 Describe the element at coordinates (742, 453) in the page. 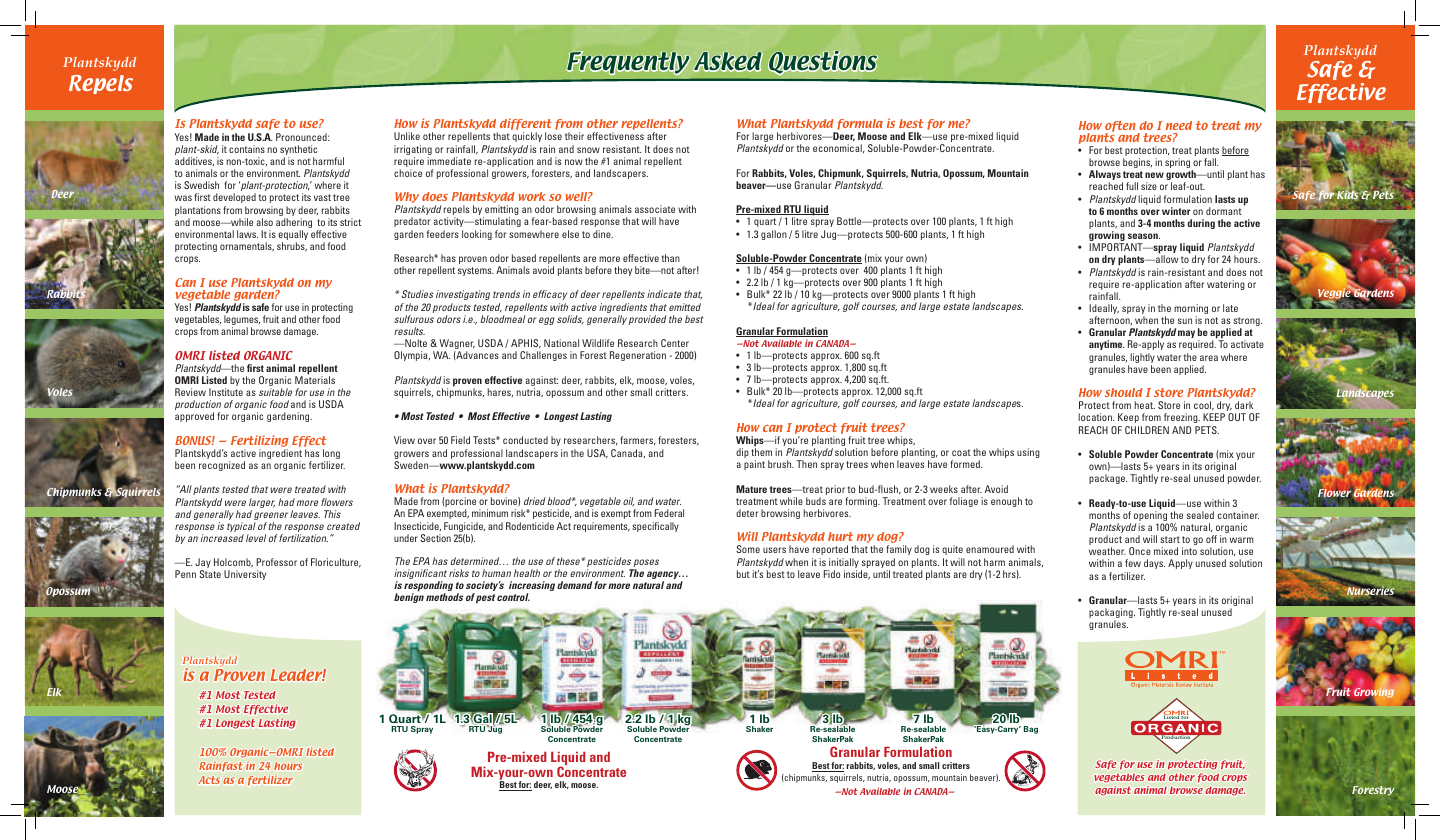

I see `dip` at that location.
